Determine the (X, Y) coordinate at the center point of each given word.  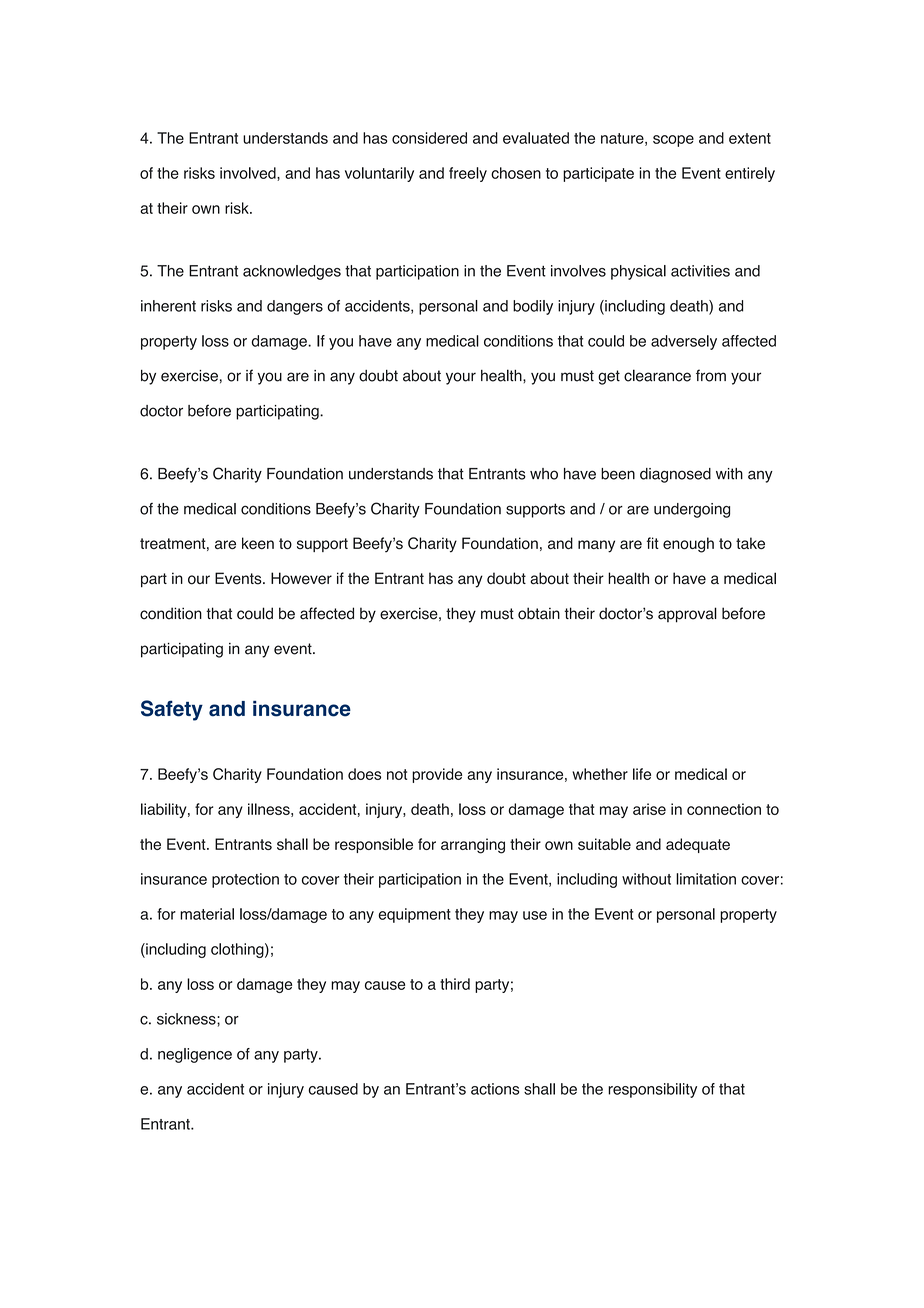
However (301, 578)
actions (495, 1089)
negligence (195, 1055)
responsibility (652, 1090)
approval (687, 615)
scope (673, 141)
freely (468, 174)
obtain (539, 613)
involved (249, 174)
